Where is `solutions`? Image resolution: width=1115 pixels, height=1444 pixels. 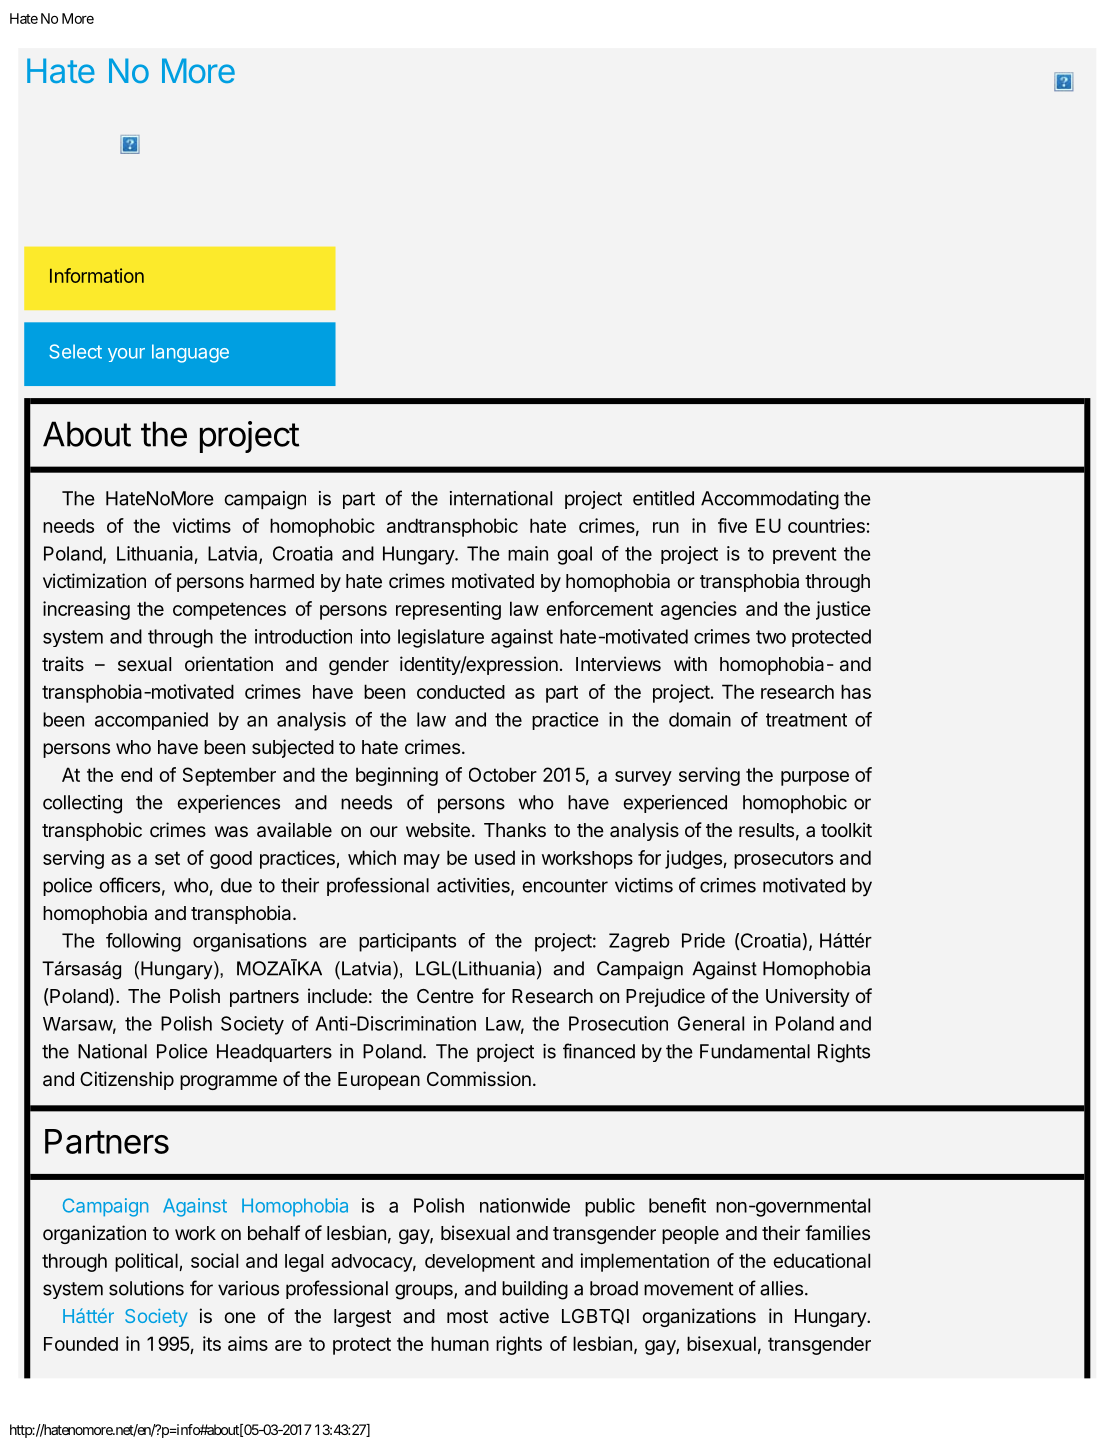
solutions is located at coordinates (146, 1288).
